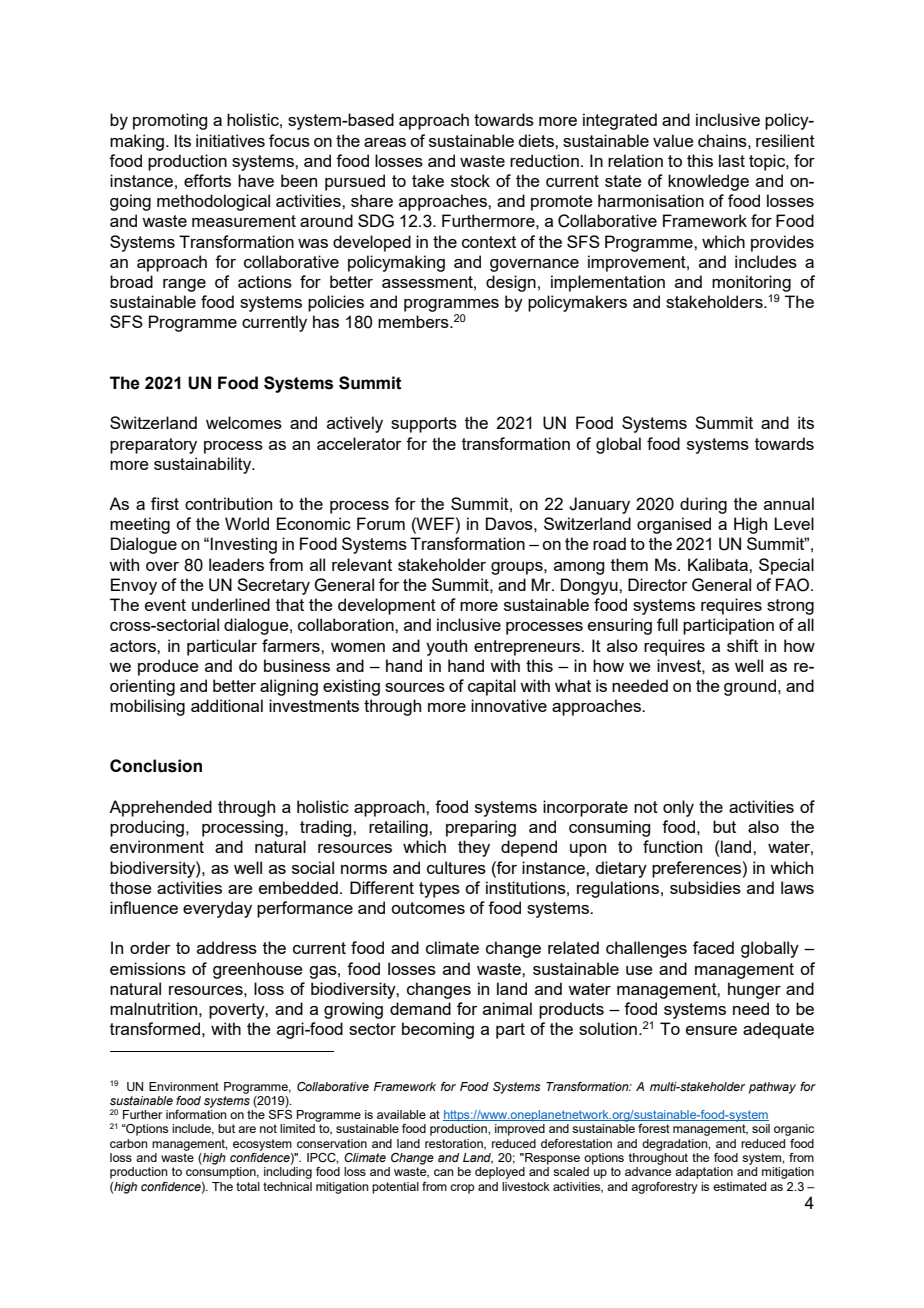 This screenshot has height=1308, width=924. Describe the element at coordinates (156, 766) in the screenshot. I see `Conclusion` at that location.
